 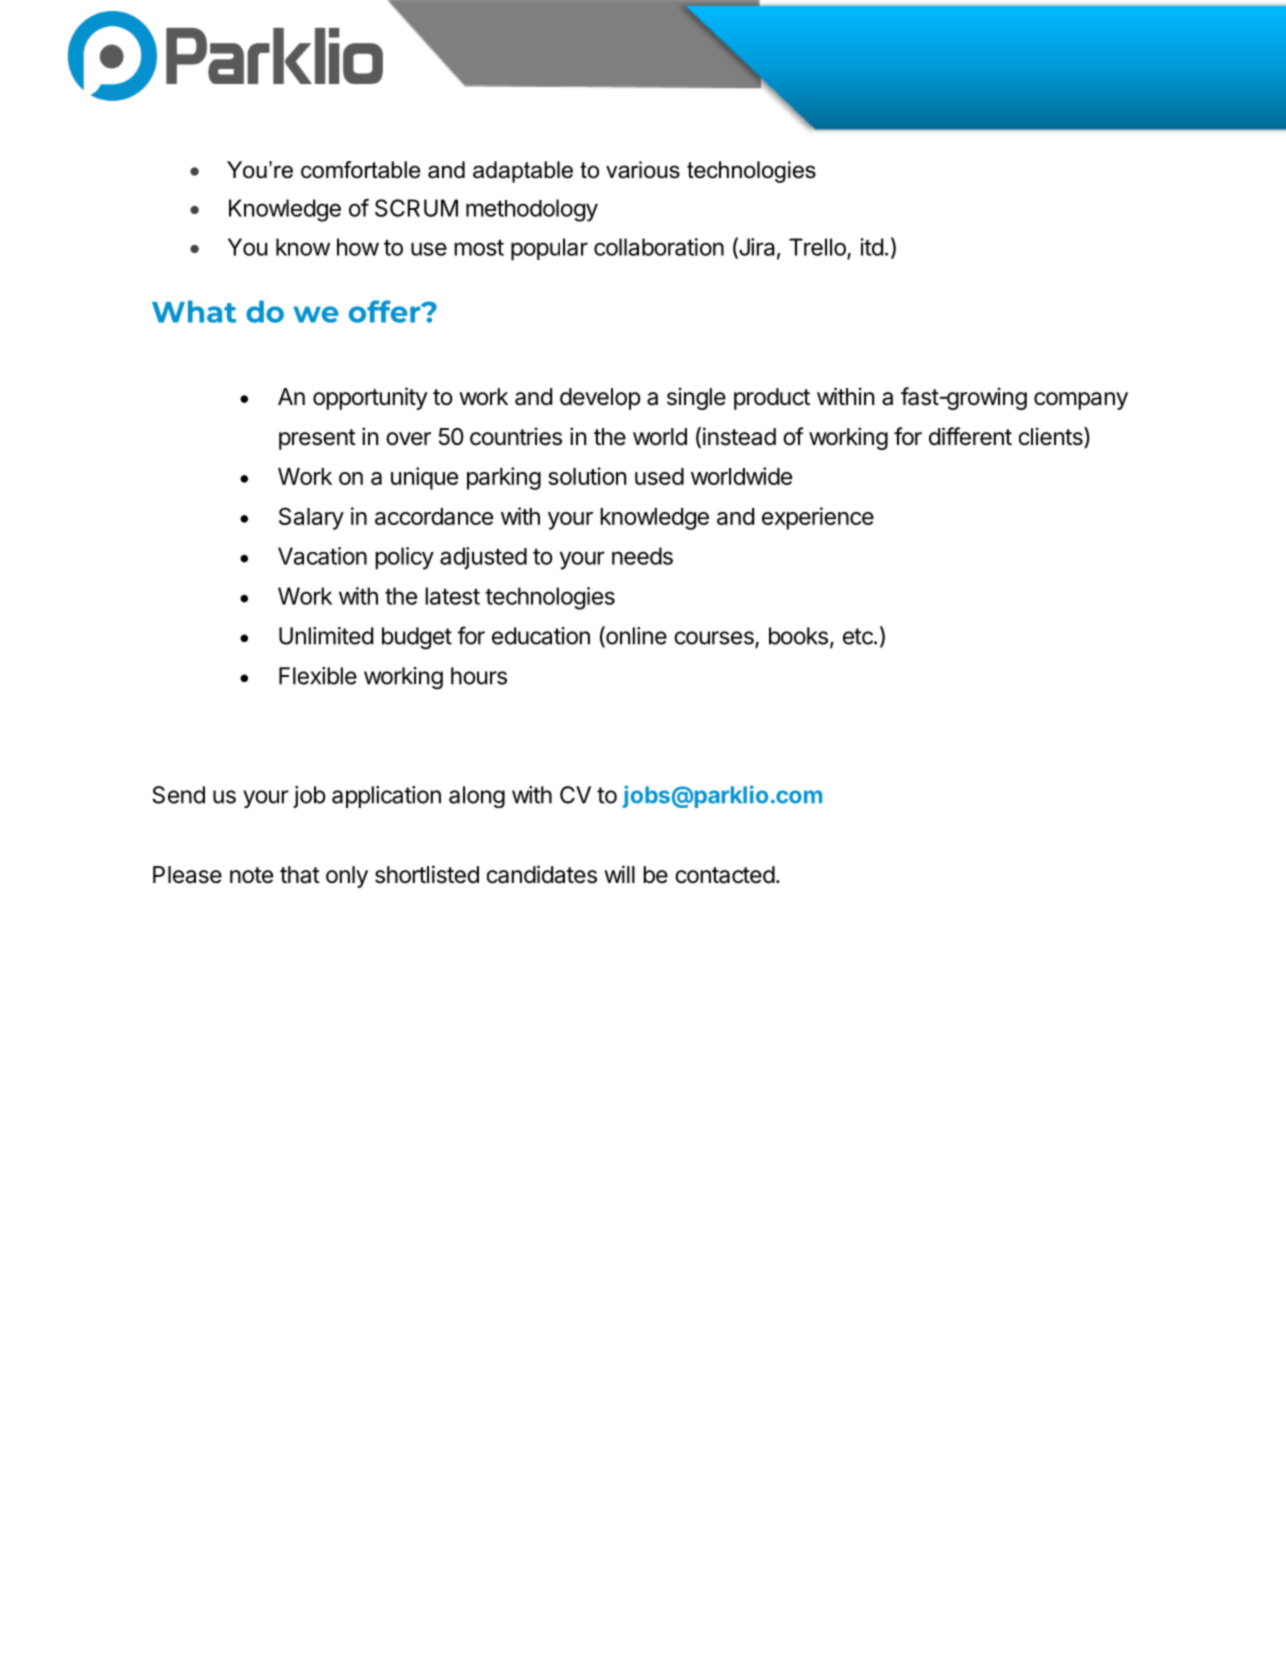 What do you see at coordinates (725, 875) in the page?
I see `contacted` at bounding box center [725, 875].
